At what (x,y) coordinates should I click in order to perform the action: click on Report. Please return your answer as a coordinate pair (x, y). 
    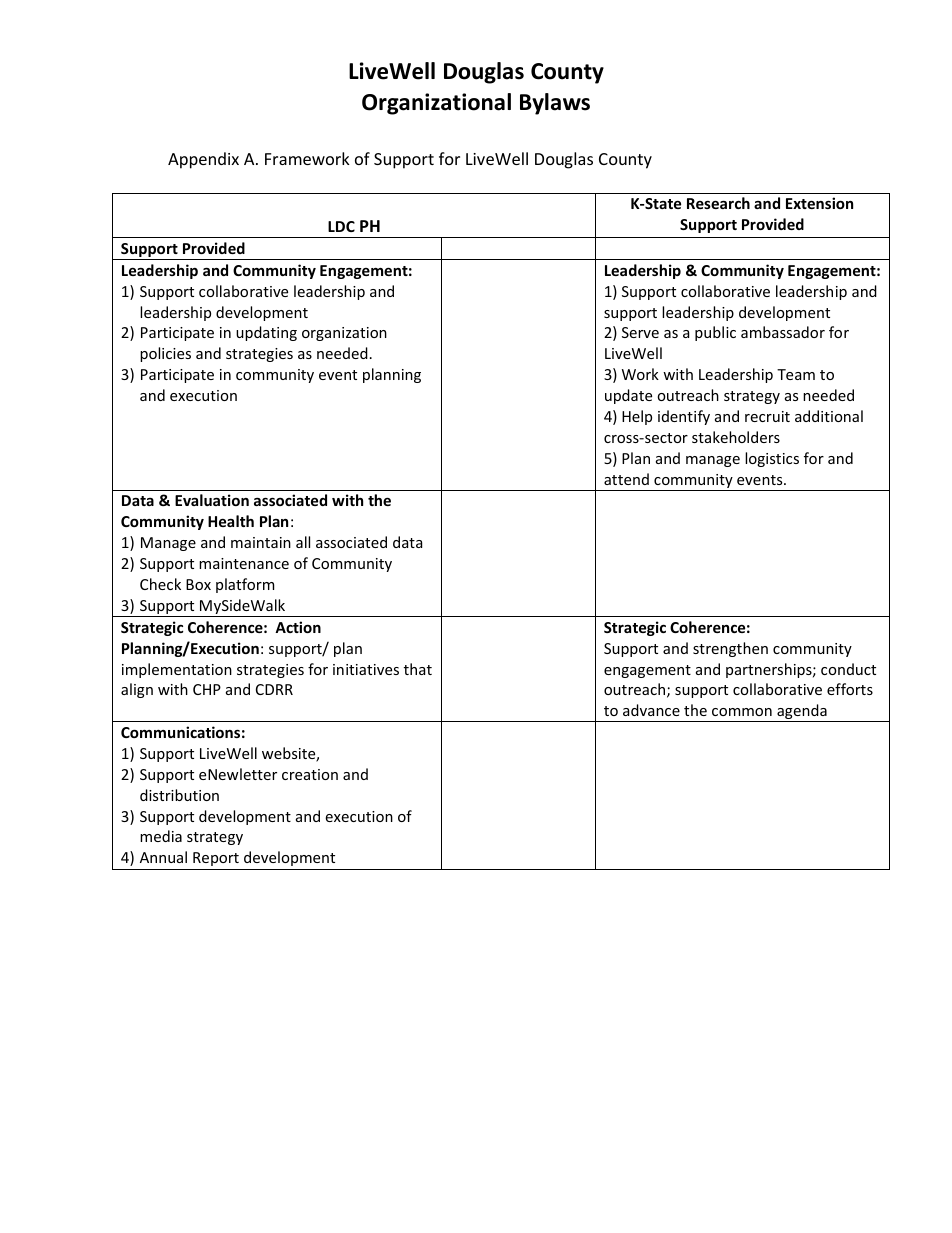
    Looking at the image, I should click on (216, 859).
